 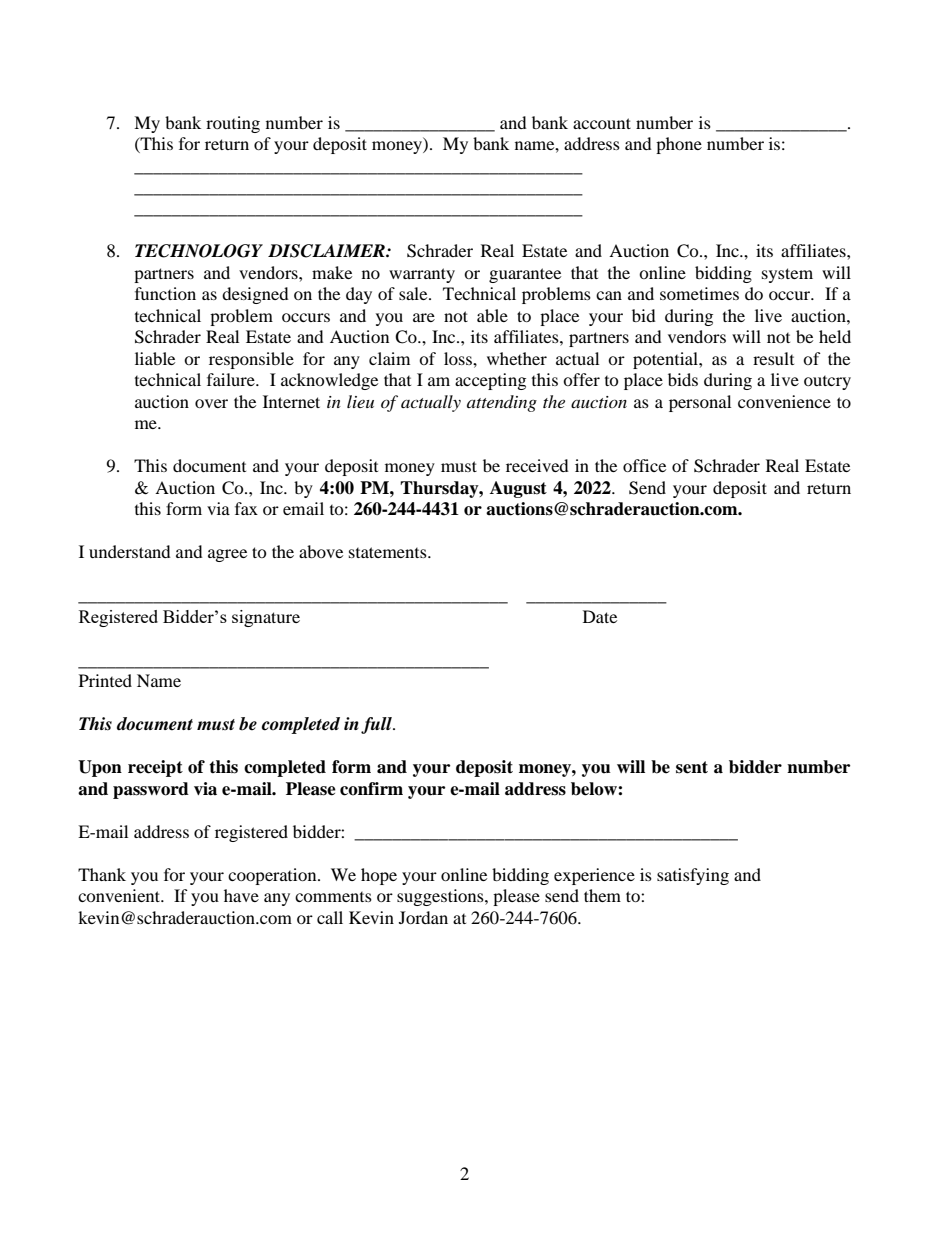 I want to click on convenience, so click(x=784, y=401).
